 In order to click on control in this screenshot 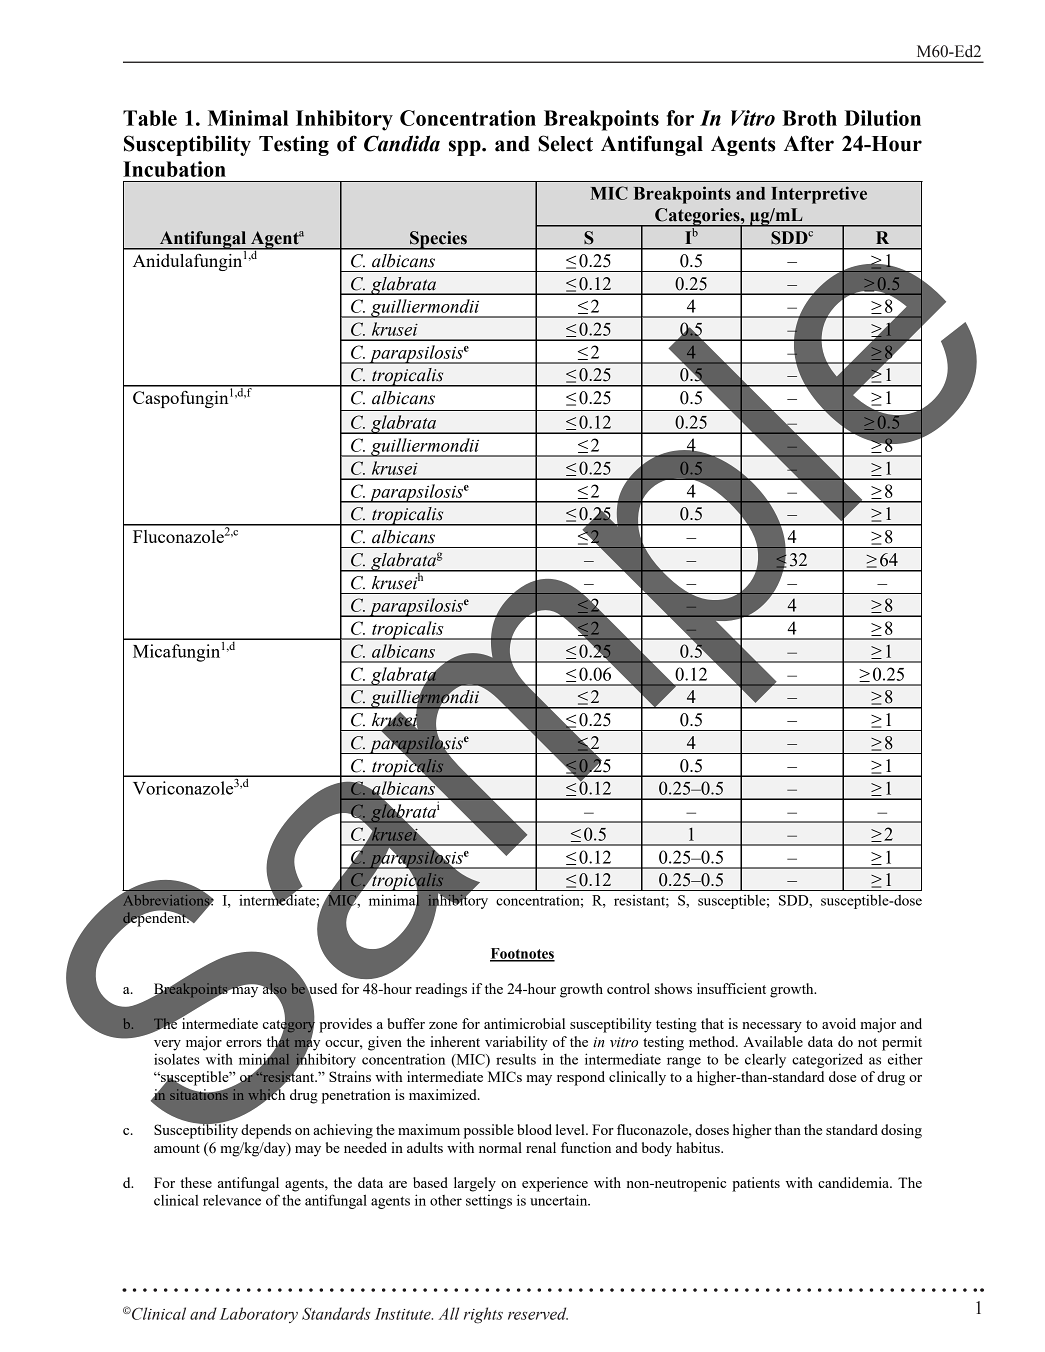, I will do `click(628, 988)`.
